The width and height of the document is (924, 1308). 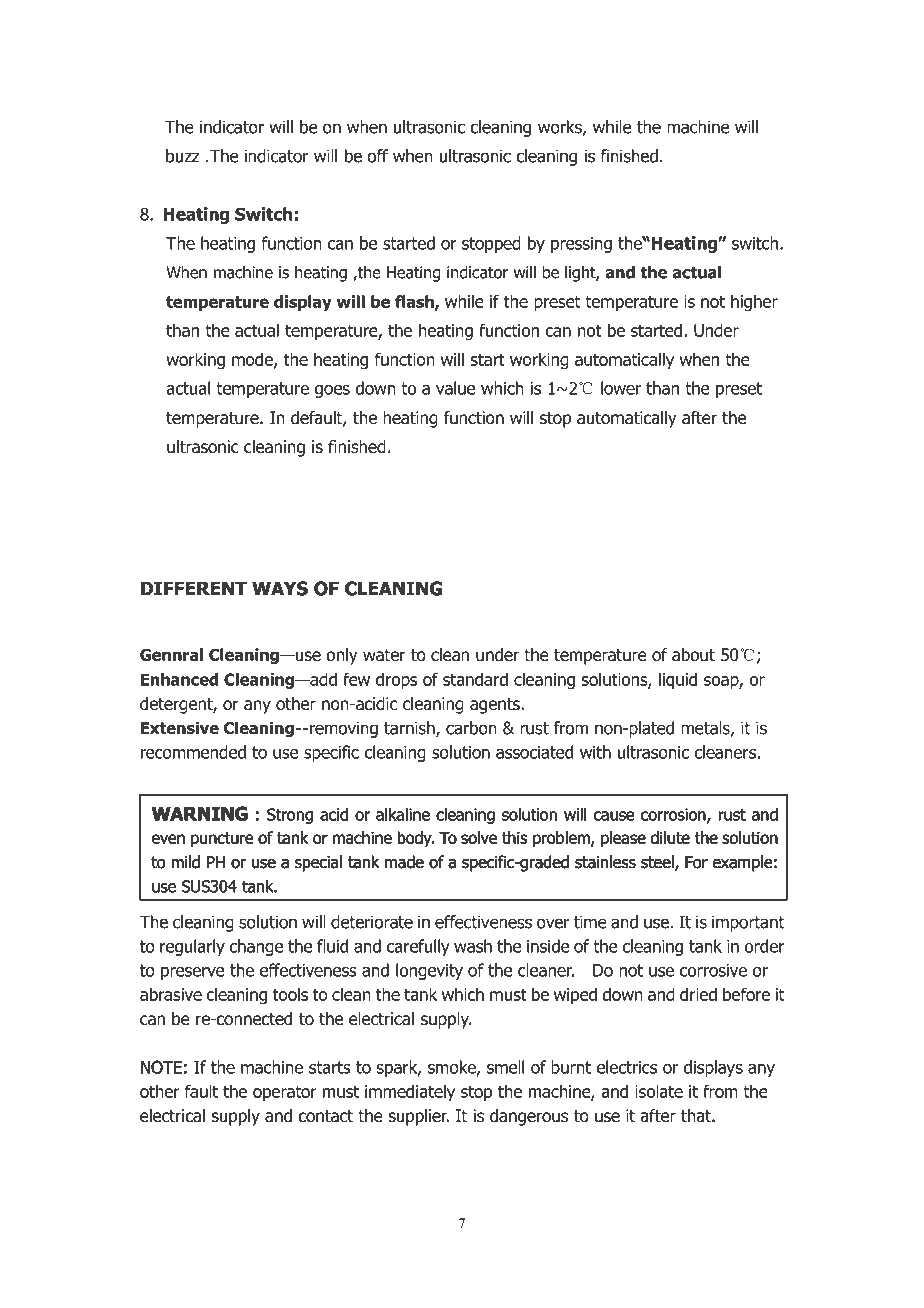 I want to click on off, so click(x=377, y=156).
